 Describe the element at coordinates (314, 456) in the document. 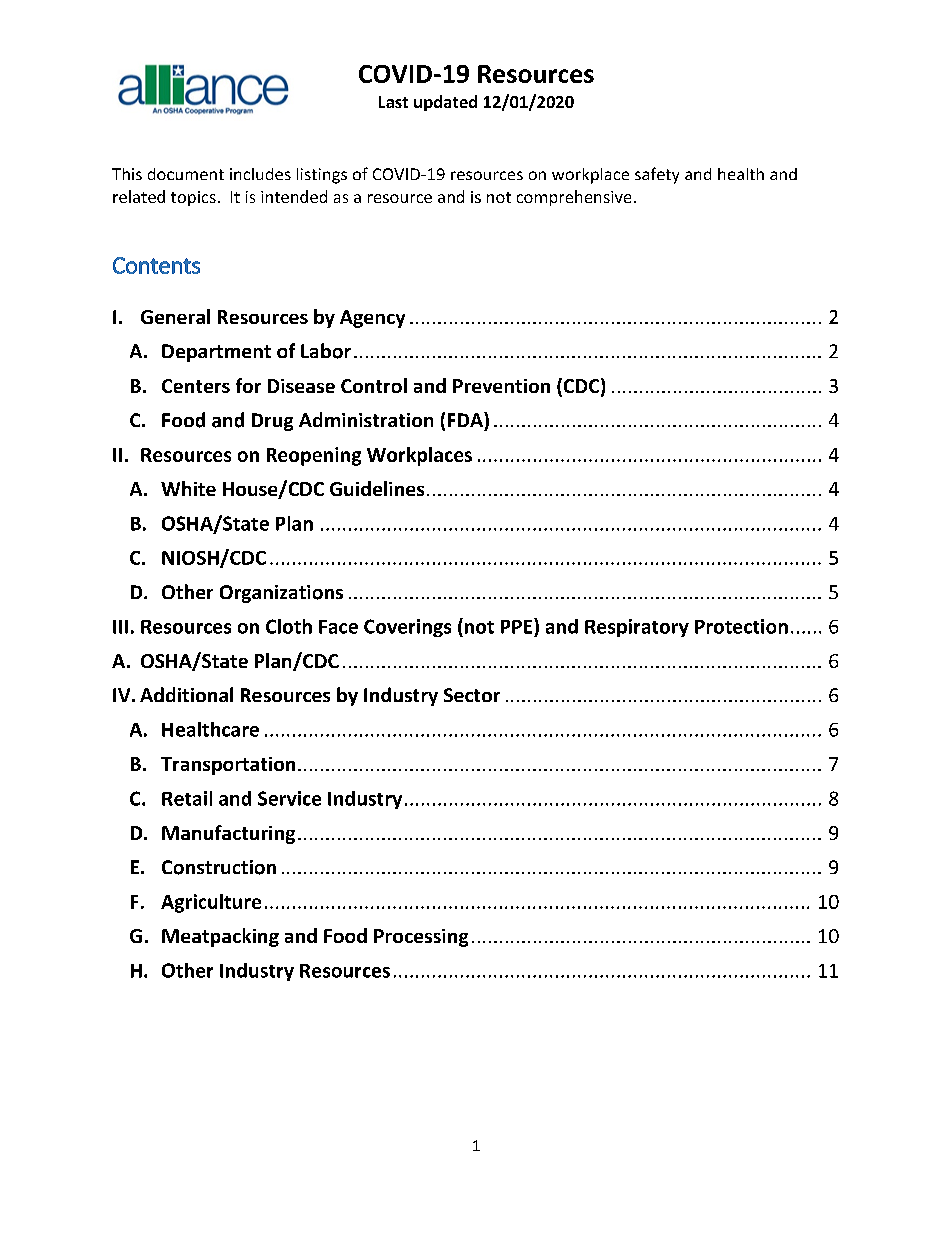

I see `Reopening` at that location.
